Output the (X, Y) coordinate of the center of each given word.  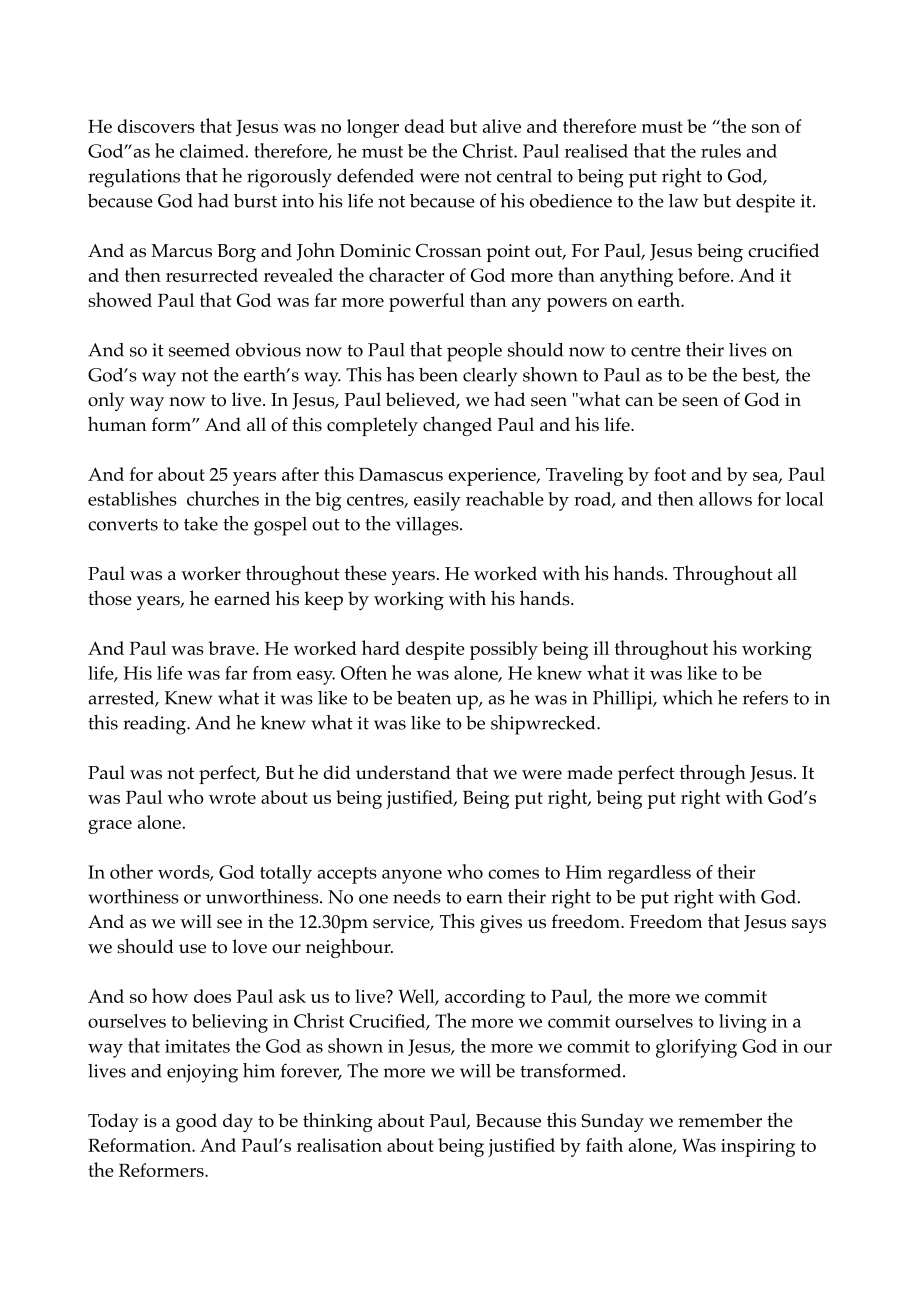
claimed (213, 151)
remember (720, 1120)
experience (493, 477)
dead (424, 126)
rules (721, 151)
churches (223, 498)
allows (725, 499)
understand (403, 772)
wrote (232, 798)
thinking (338, 1122)
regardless (649, 874)
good (196, 1122)
